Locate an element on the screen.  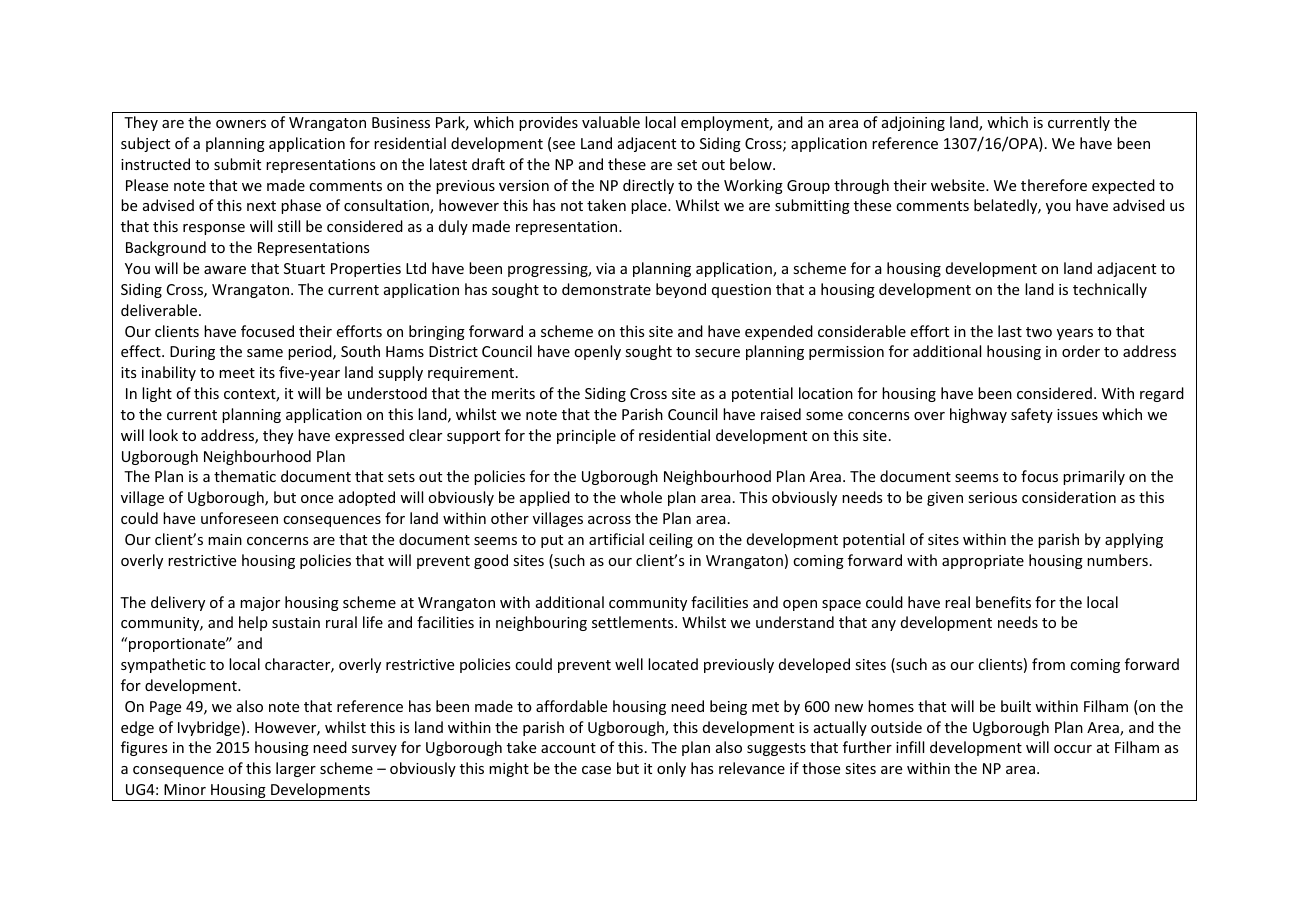
owners is located at coordinates (241, 124).
